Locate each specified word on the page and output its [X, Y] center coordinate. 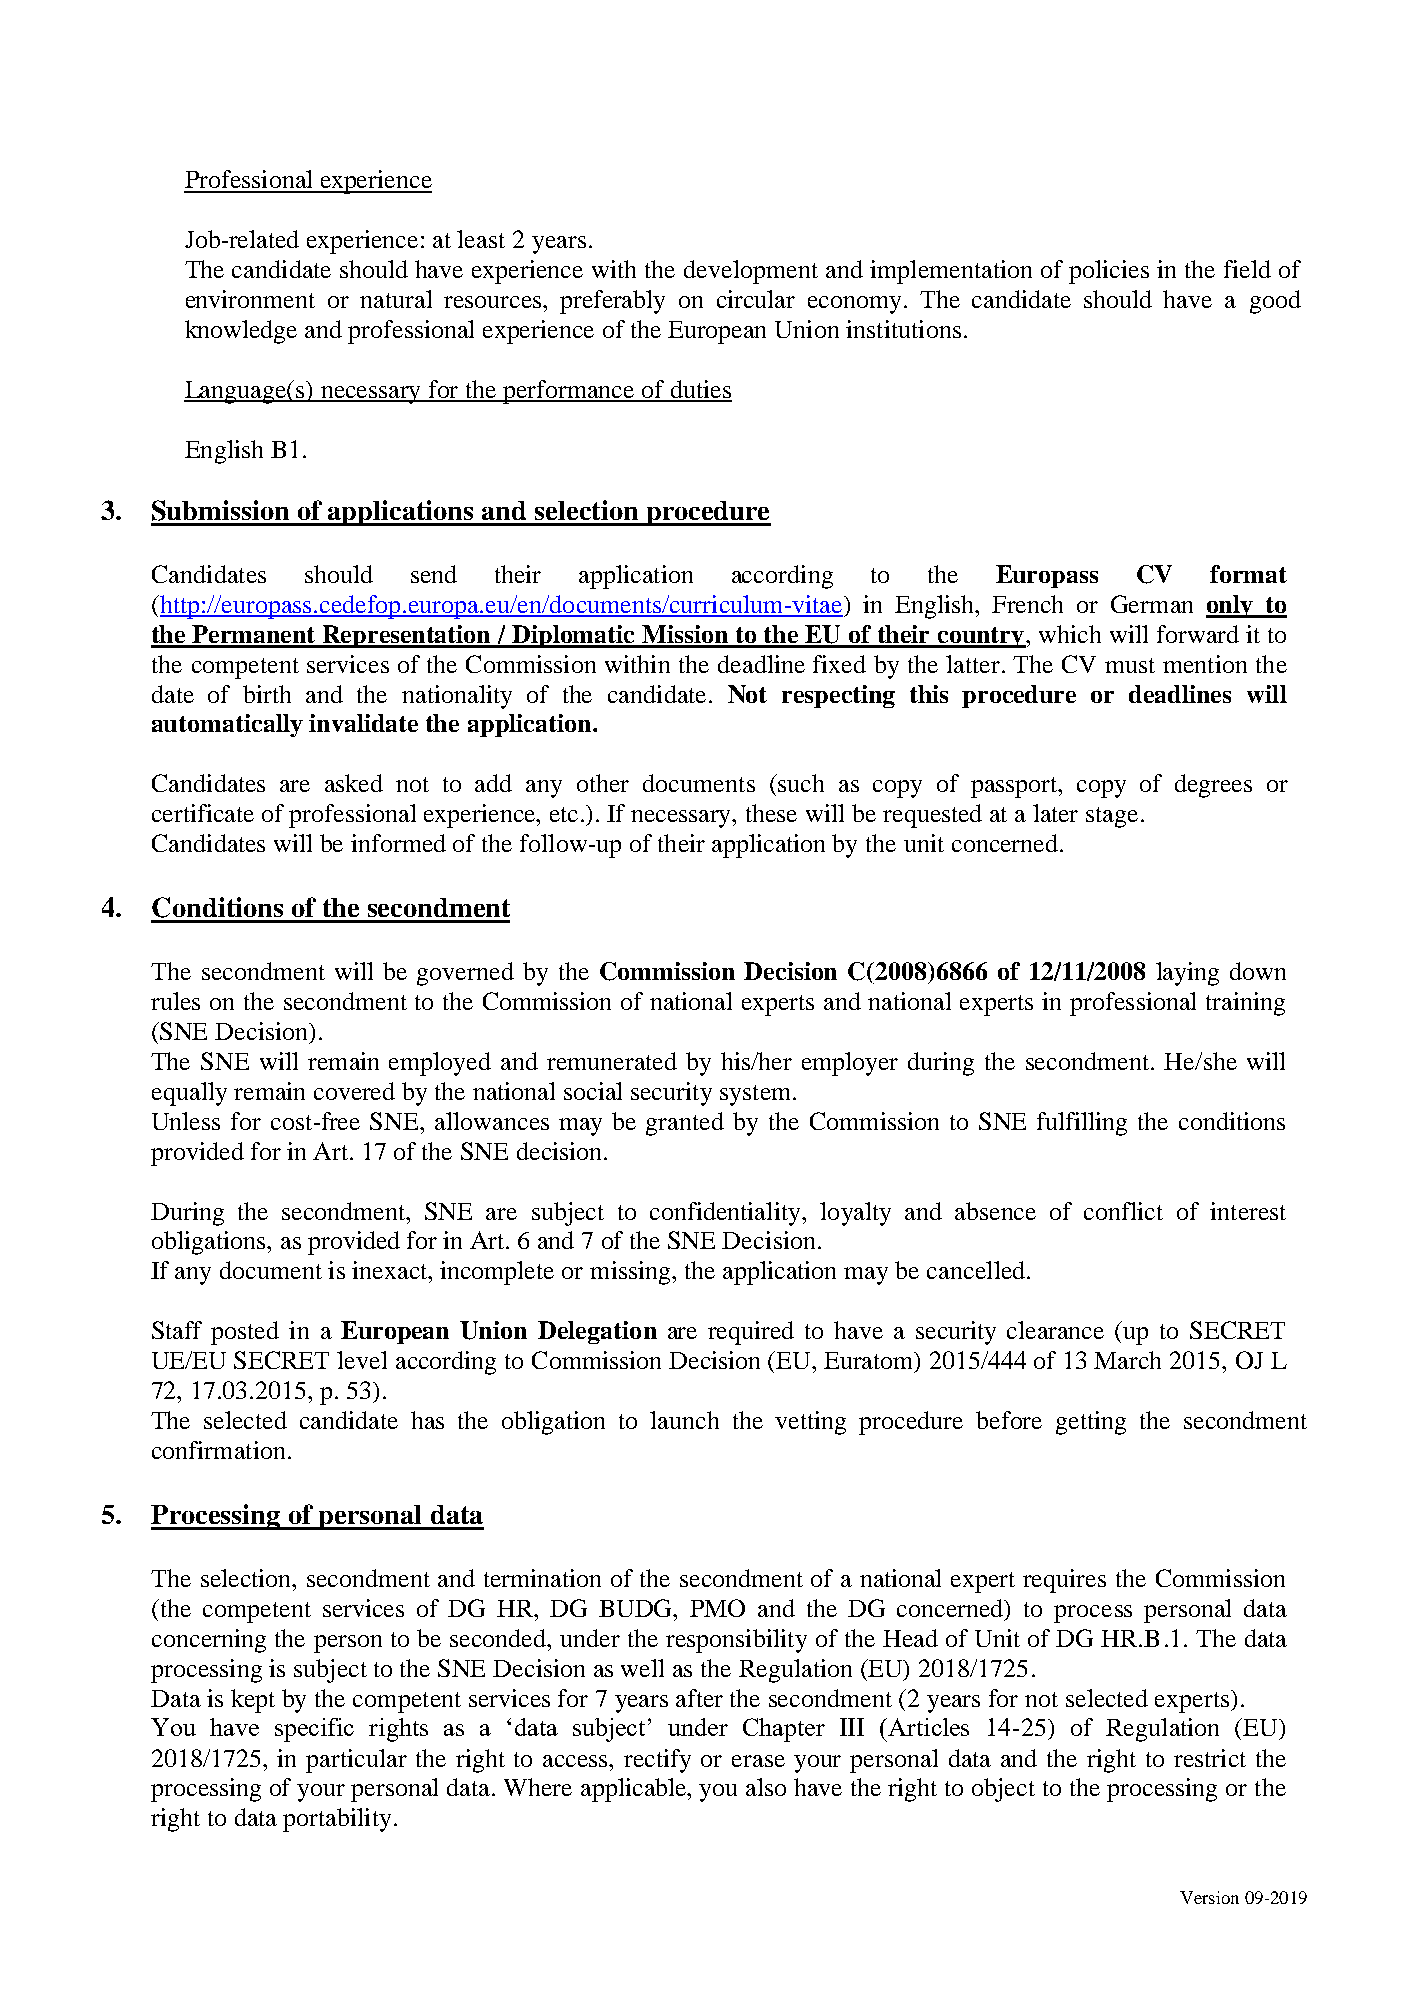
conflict [1123, 1211]
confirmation [218, 1450]
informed [398, 843]
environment [250, 299]
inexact [391, 1270]
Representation [407, 636]
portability [337, 1820]
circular [756, 299]
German [1152, 604]
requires [1064, 1581]
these [771, 813]
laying [1187, 974]
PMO [717, 1608]
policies [1109, 272]
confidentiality [726, 1214]
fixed [839, 664]
